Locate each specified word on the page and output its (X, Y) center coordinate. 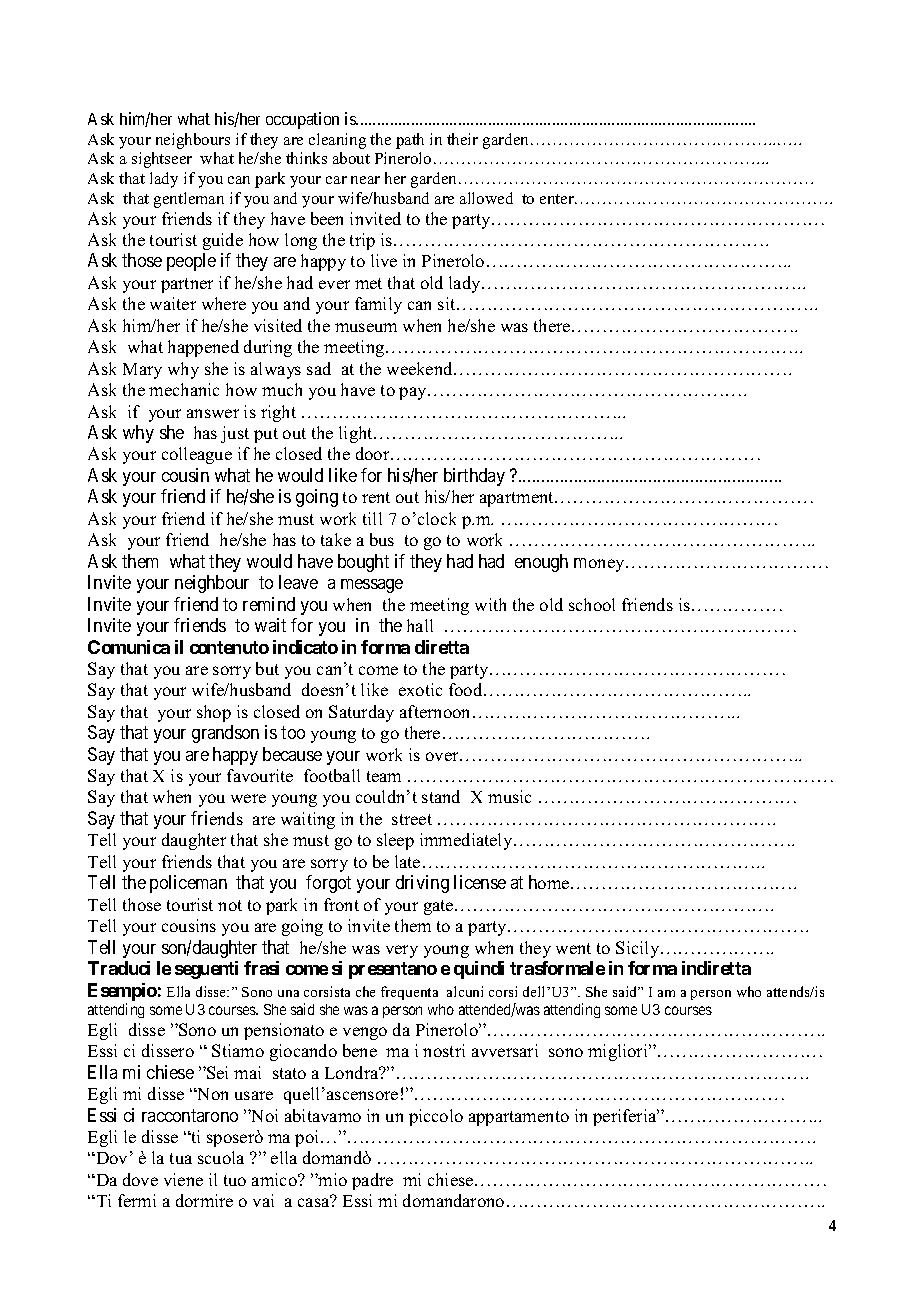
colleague (197, 455)
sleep (395, 841)
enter (558, 199)
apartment (518, 499)
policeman (188, 884)
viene (183, 1179)
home (550, 882)
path (410, 141)
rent (376, 497)
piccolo (436, 1117)
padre (372, 1181)
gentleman (189, 200)
